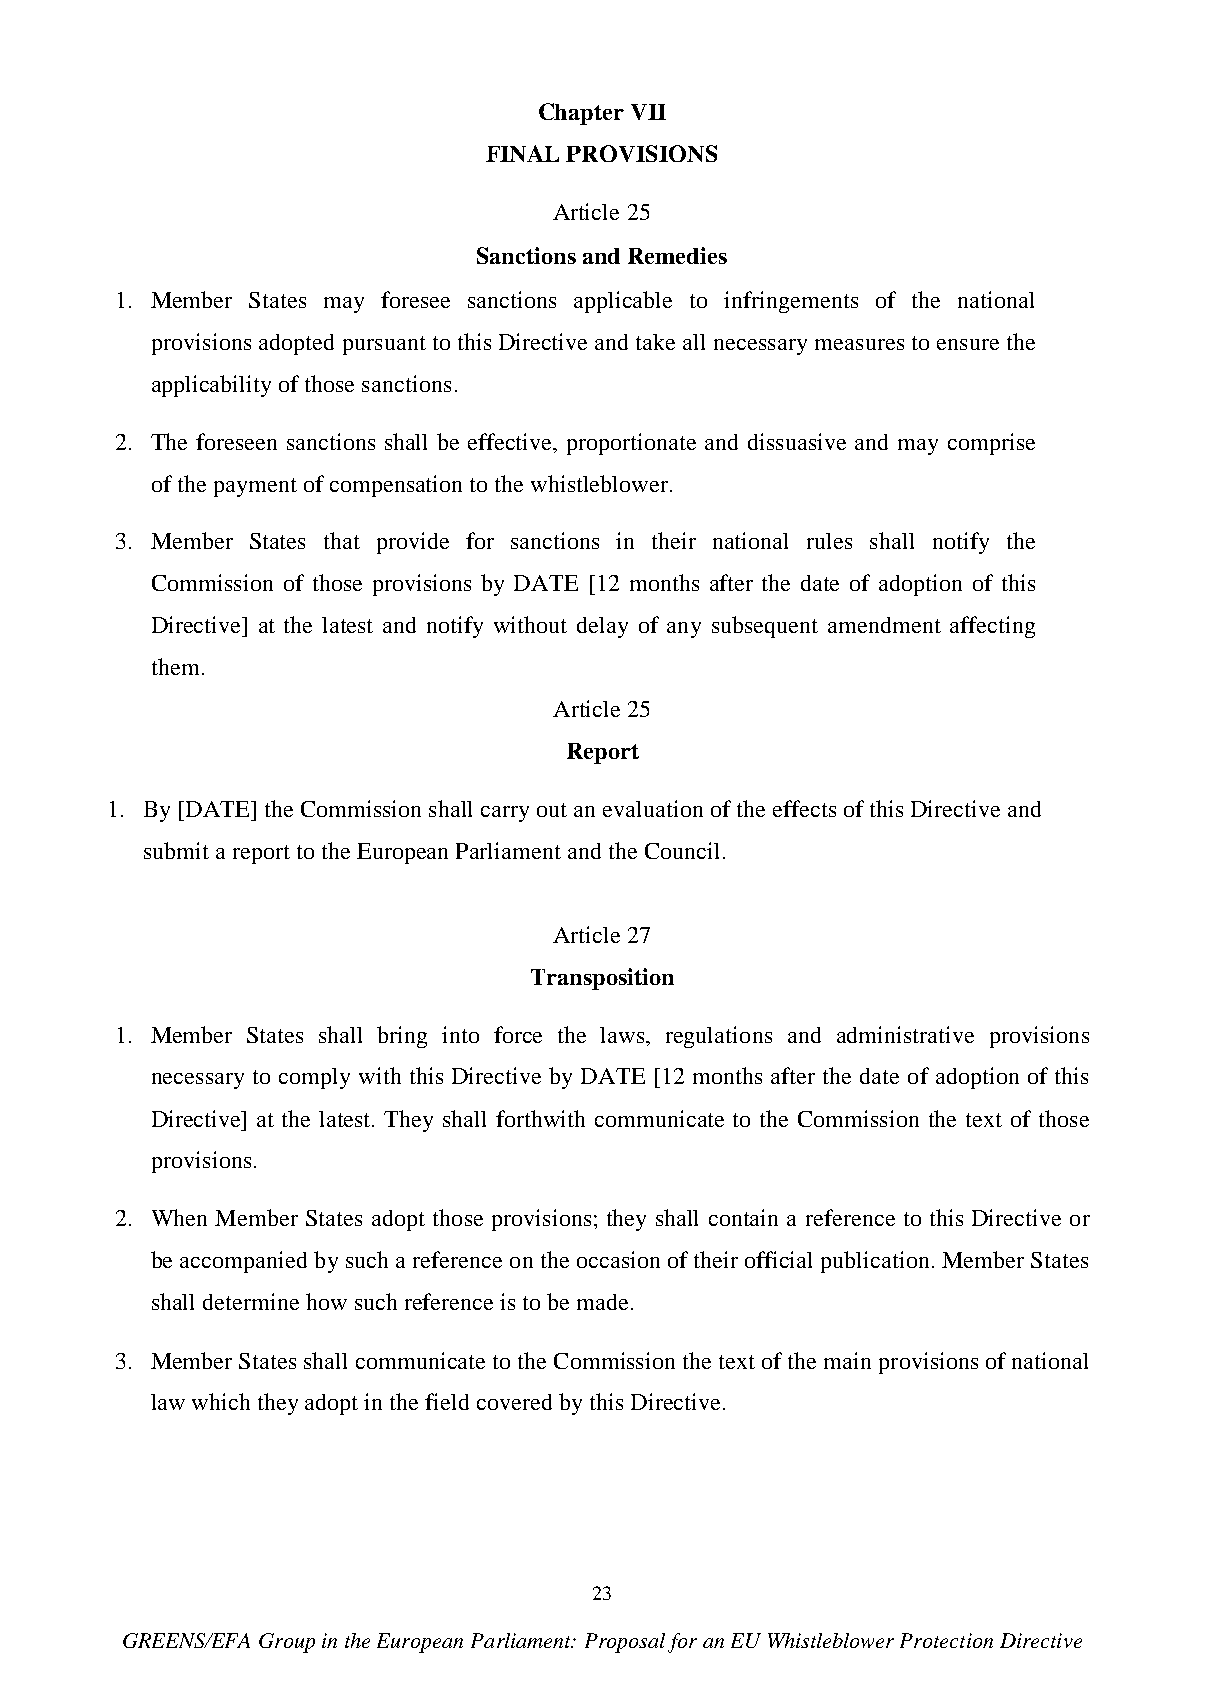 This screenshot has height=1705, width=1205. Describe the element at coordinates (791, 302) in the screenshot. I see `infringements` at that location.
